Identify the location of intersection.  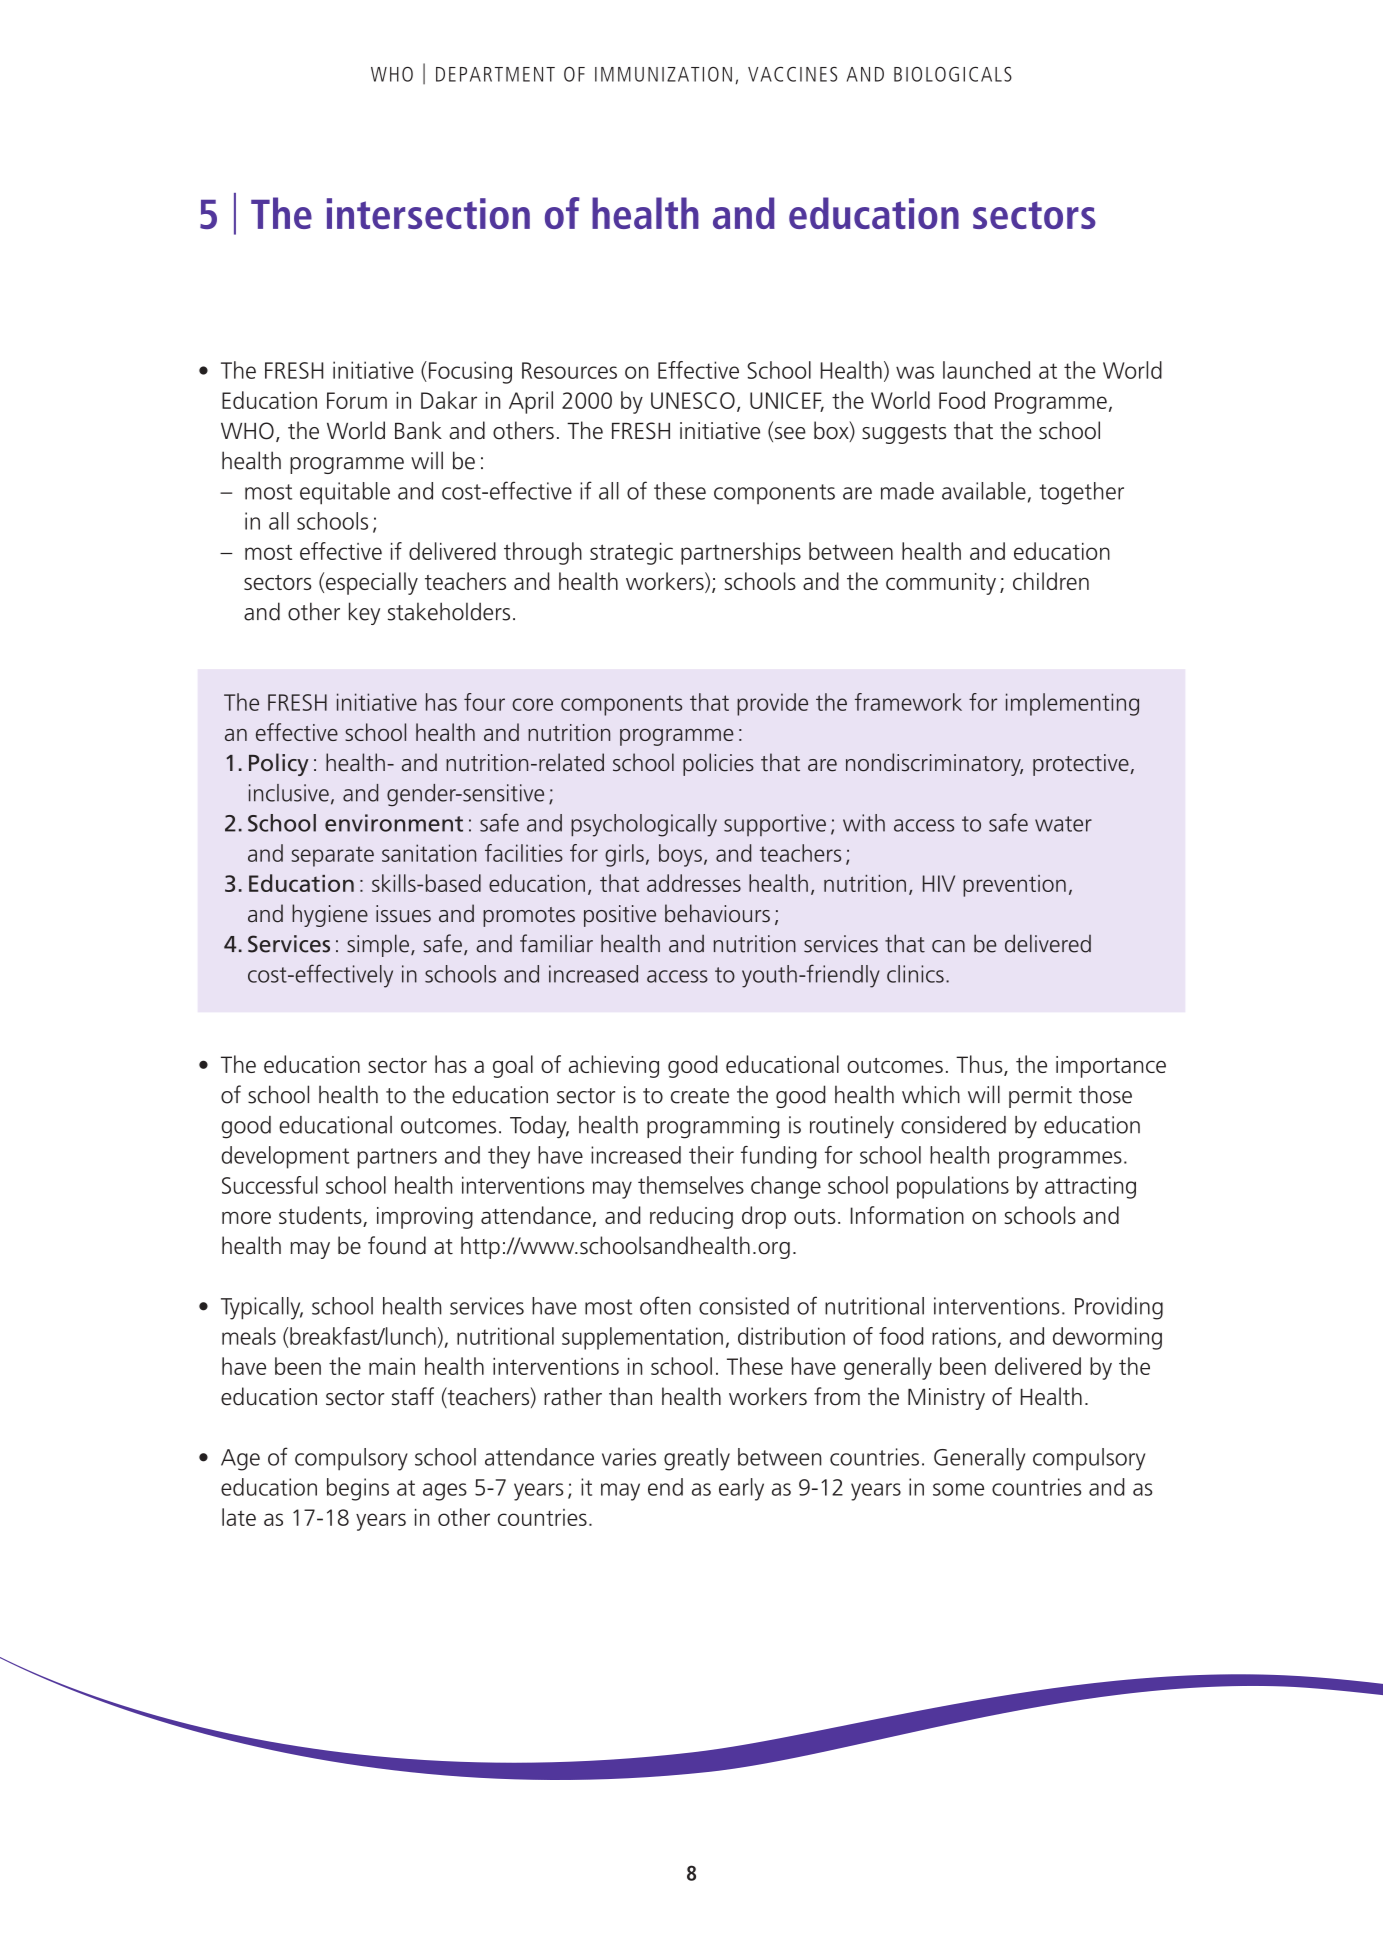
(428, 213).
